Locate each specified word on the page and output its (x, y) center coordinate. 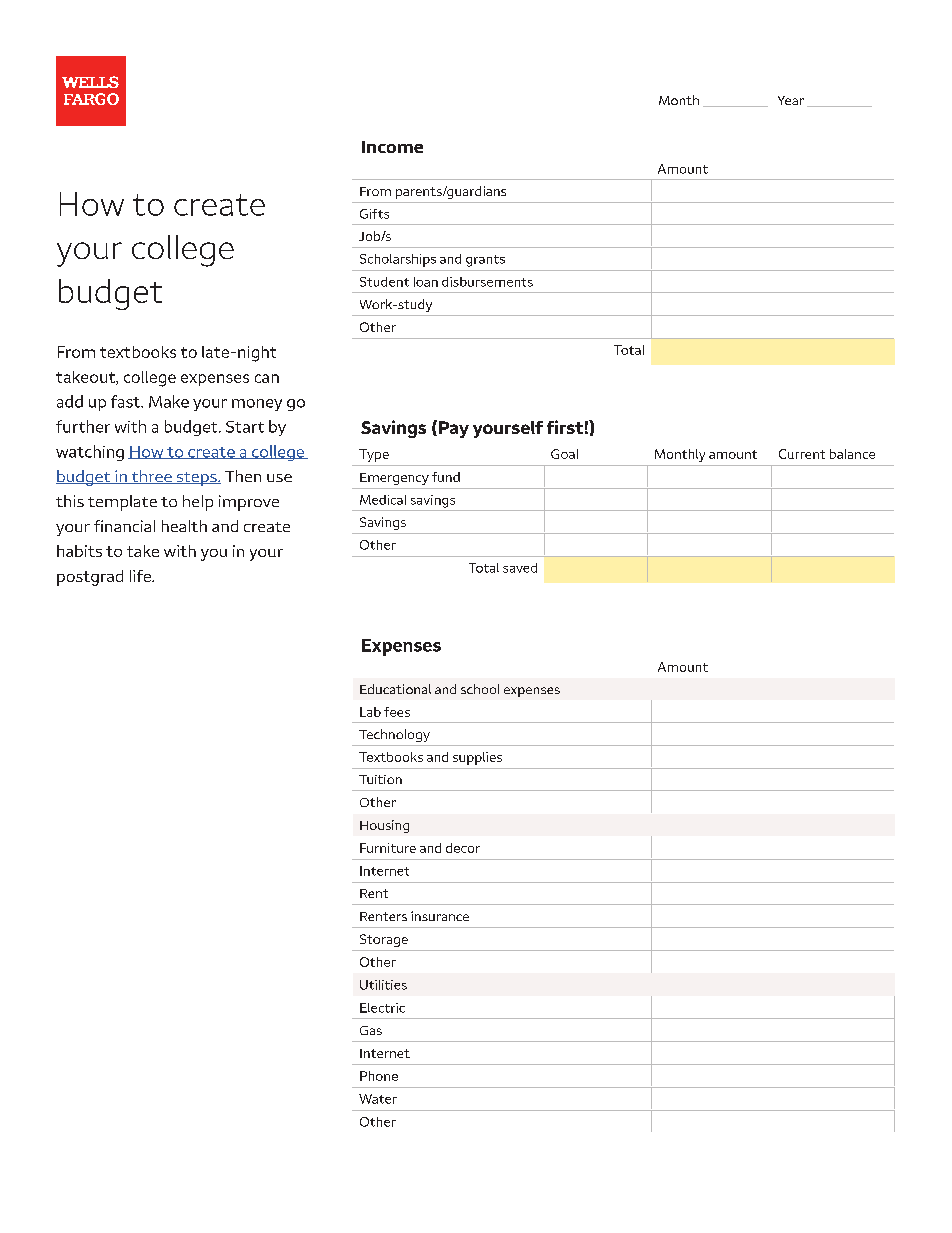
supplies (477, 758)
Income (392, 147)
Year (791, 100)
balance (852, 454)
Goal (564, 454)
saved (520, 568)
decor (463, 848)
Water (378, 1099)
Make (169, 401)
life (141, 576)
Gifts (374, 214)
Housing (384, 826)
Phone (379, 1076)
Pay (454, 429)
